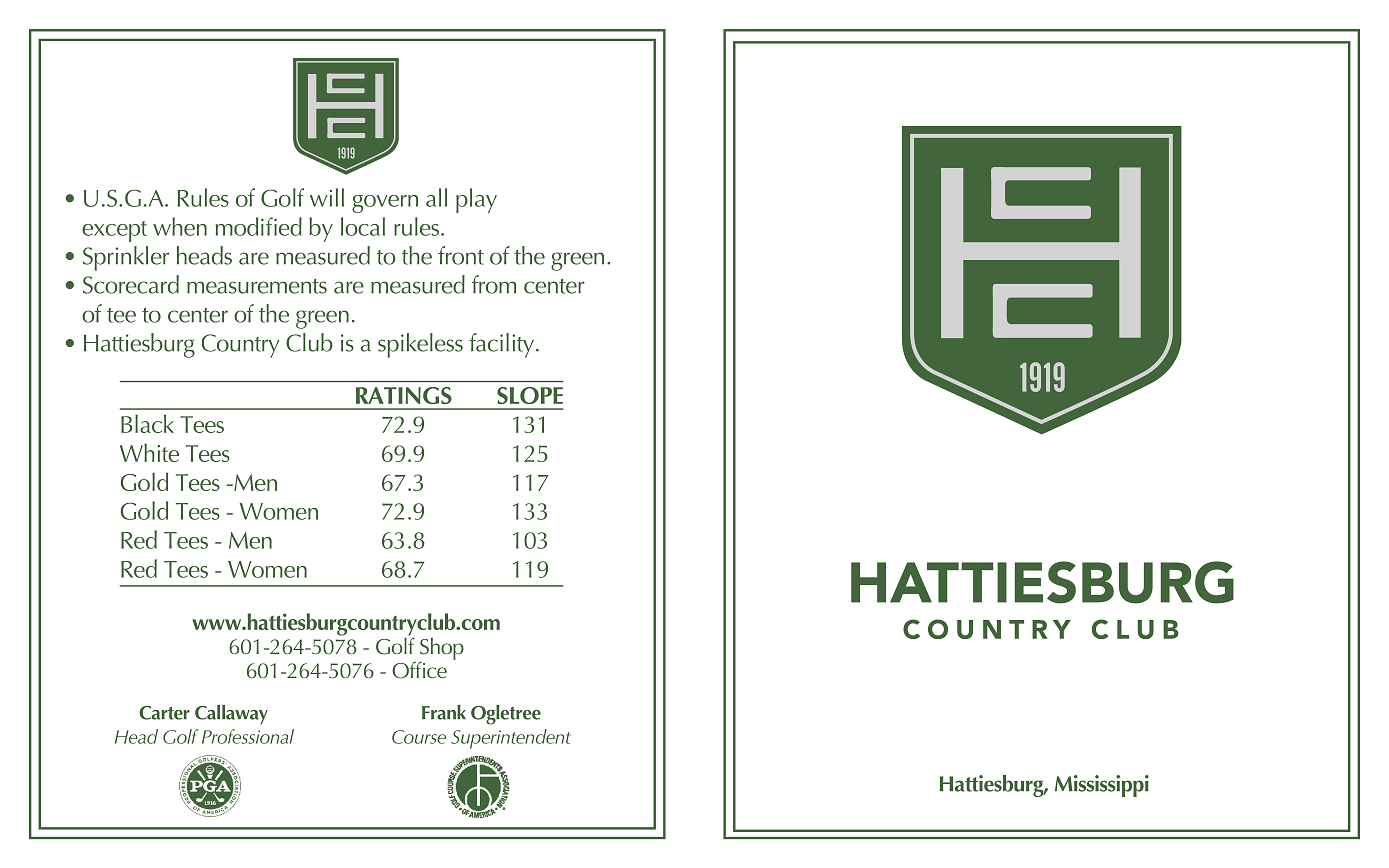 The height and width of the document is (868, 1389). Describe the element at coordinates (419, 670) in the document. I see `Office` at that location.
